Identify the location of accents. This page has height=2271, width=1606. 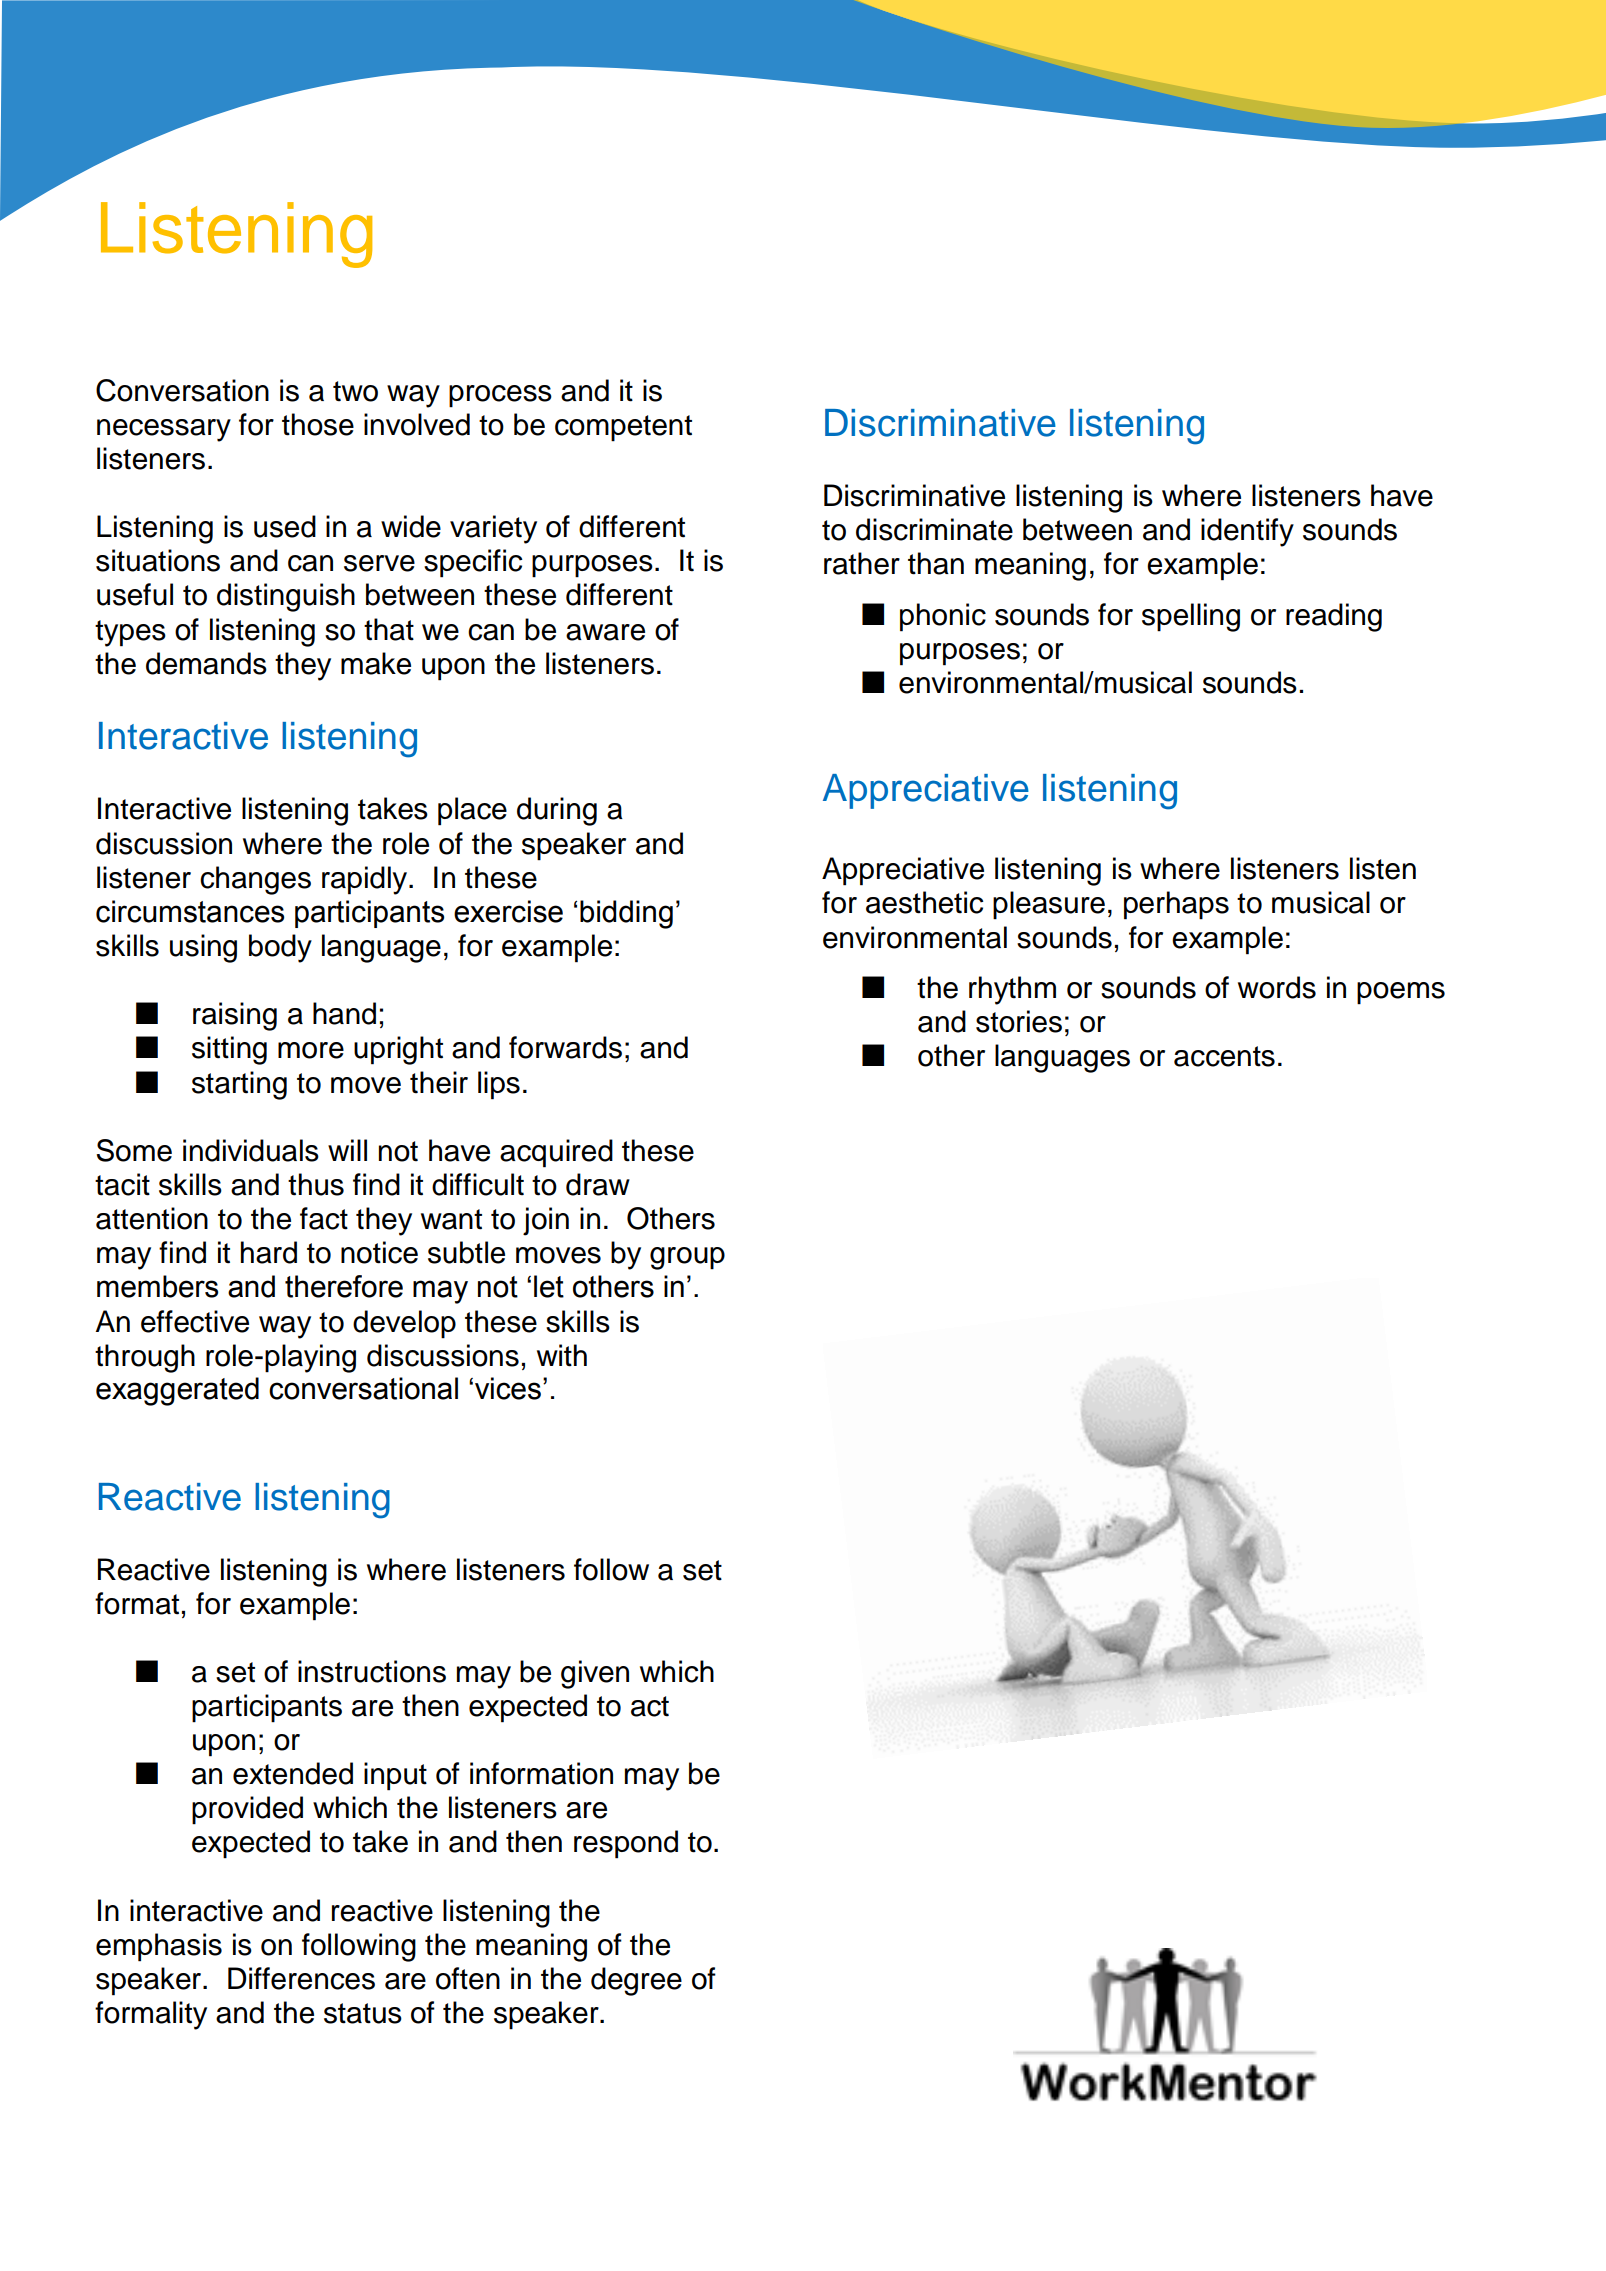
(1224, 1056).
